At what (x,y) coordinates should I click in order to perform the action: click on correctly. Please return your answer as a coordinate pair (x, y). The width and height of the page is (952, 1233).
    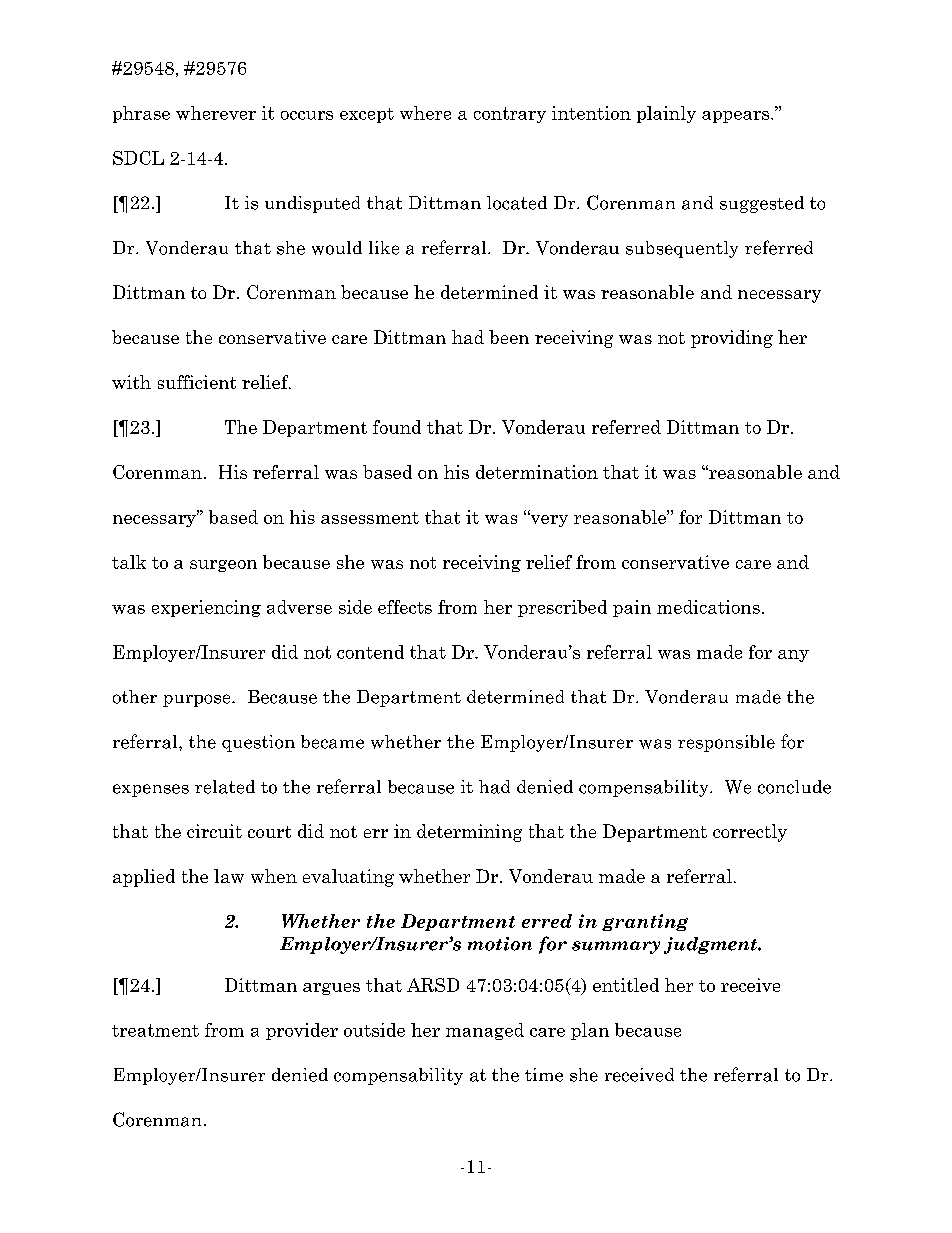
    Looking at the image, I should click on (750, 833).
